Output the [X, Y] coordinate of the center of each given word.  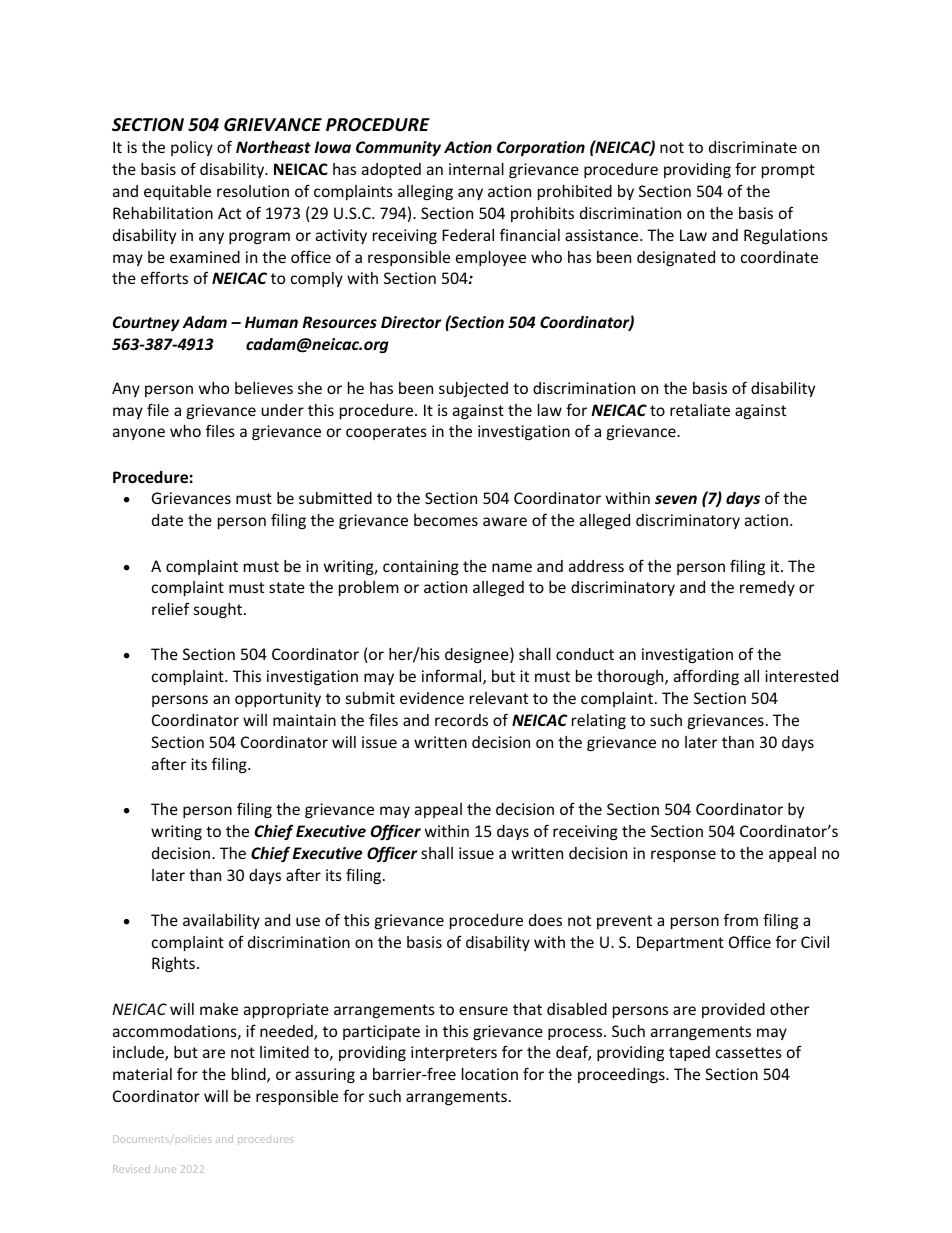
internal [476, 169]
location [490, 1074]
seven [676, 499]
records [461, 720]
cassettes [749, 1052]
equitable [177, 192]
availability [221, 921]
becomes [446, 520]
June [165, 1170]
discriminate [753, 147]
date [167, 520]
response [683, 856]
